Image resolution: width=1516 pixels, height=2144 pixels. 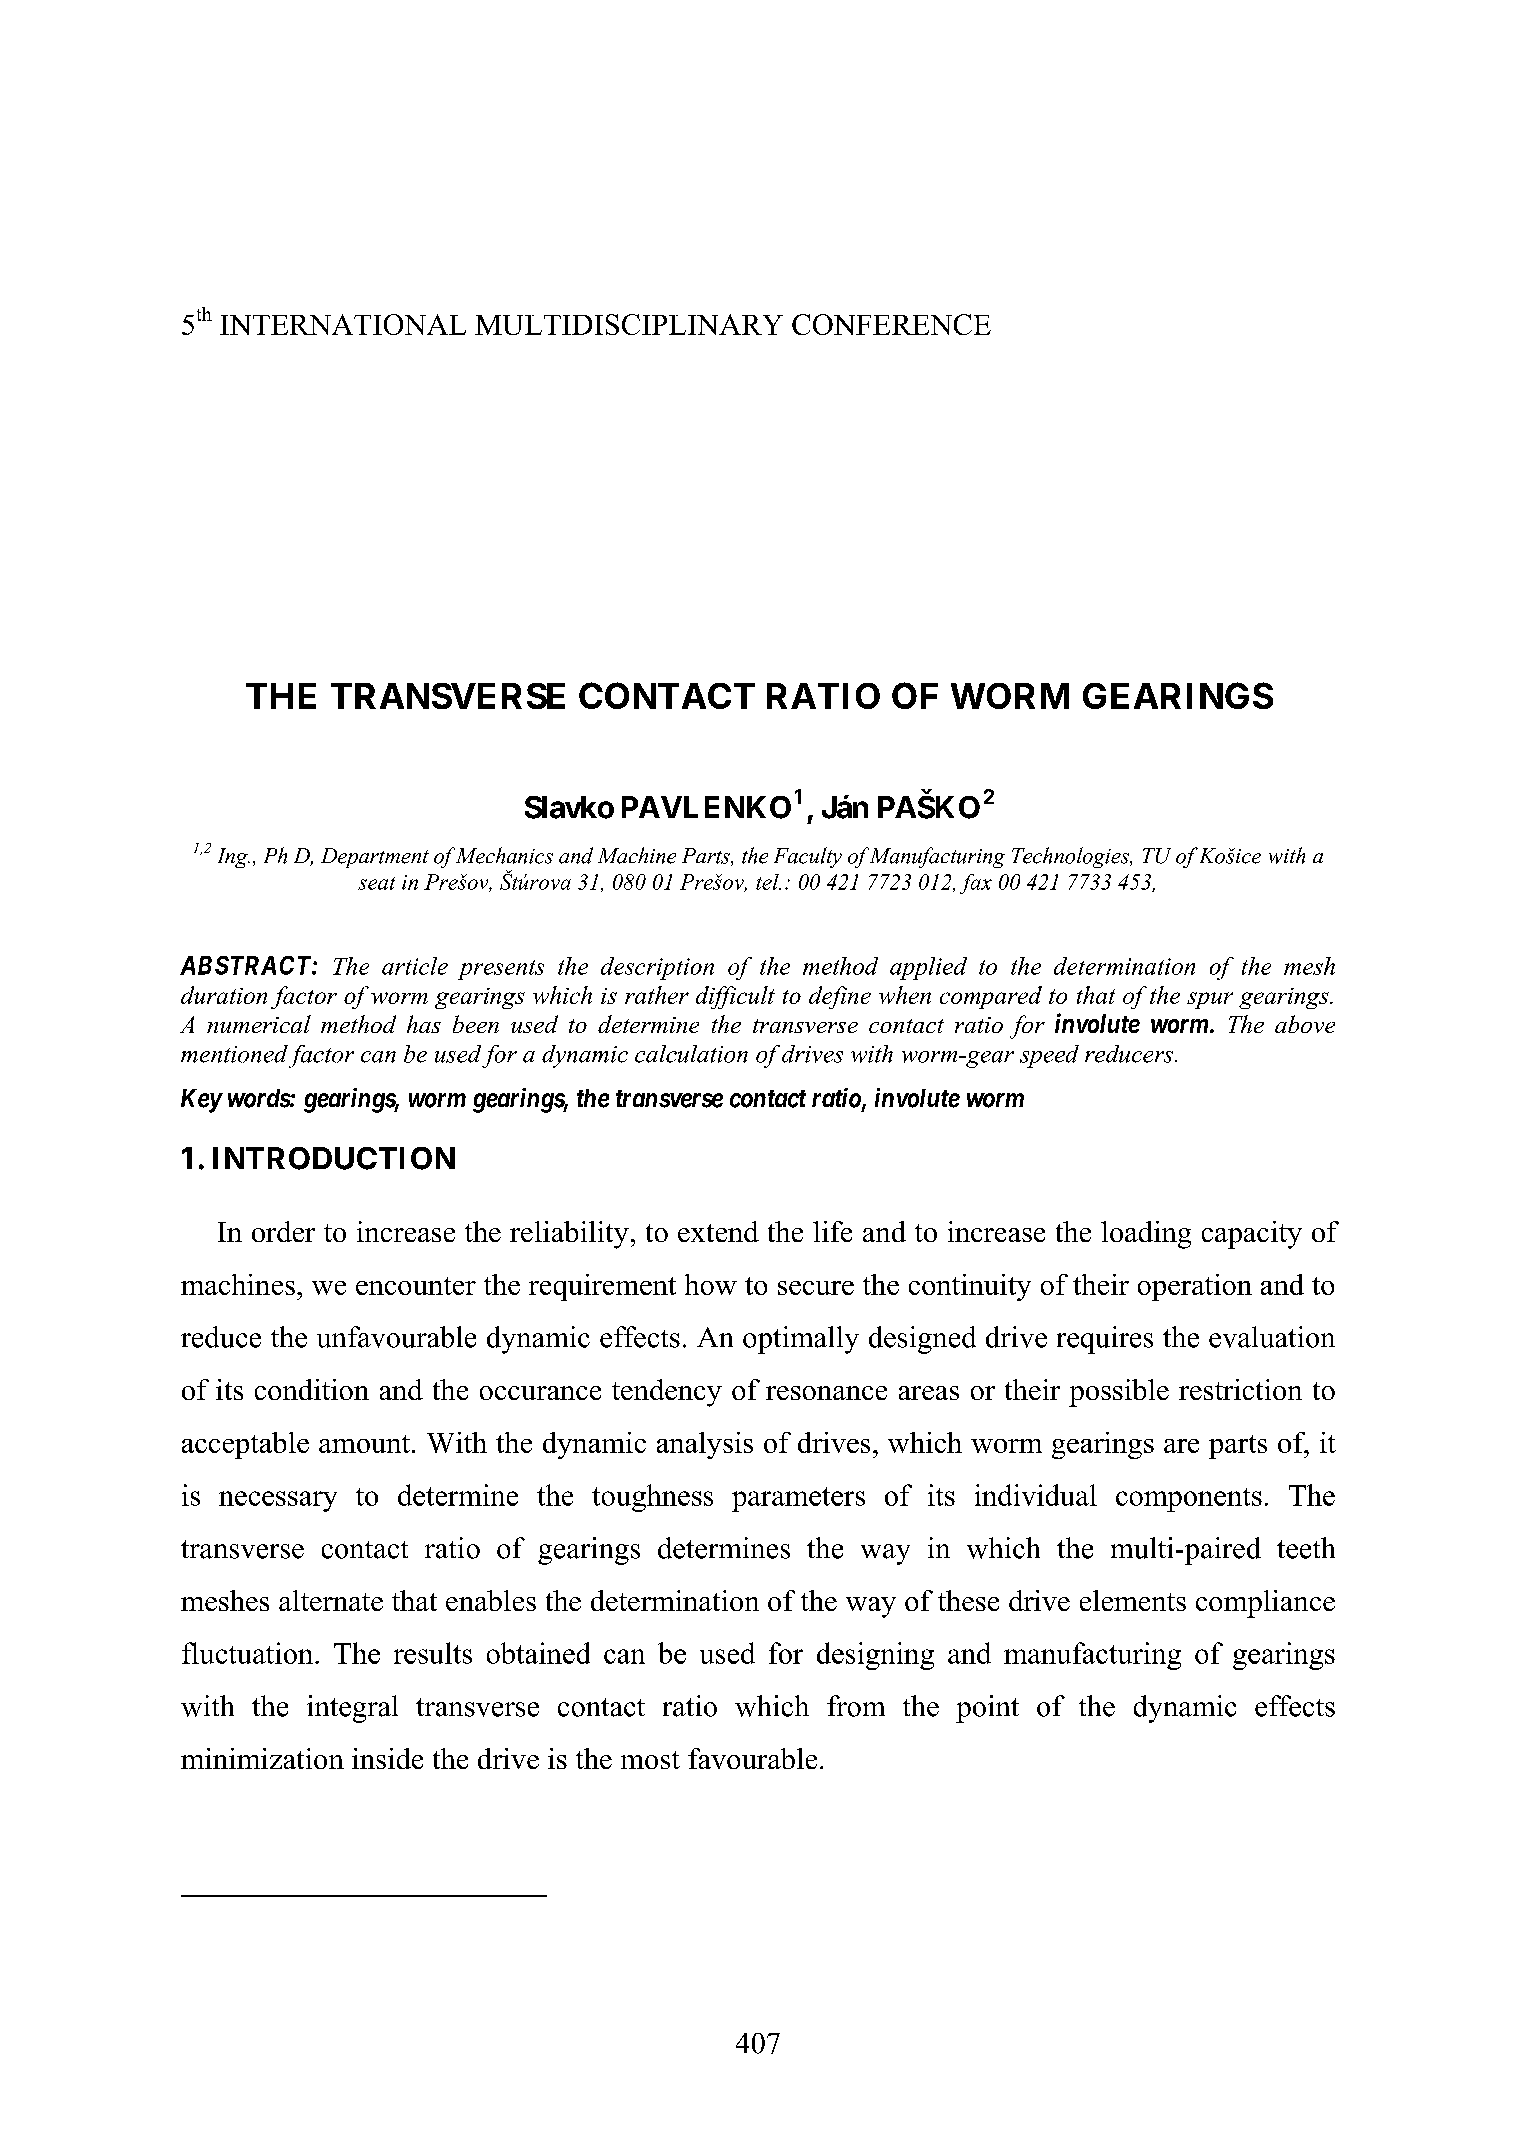 What do you see at coordinates (416, 1286) in the page?
I see `encounter` at bounding box center [416, 1286].
